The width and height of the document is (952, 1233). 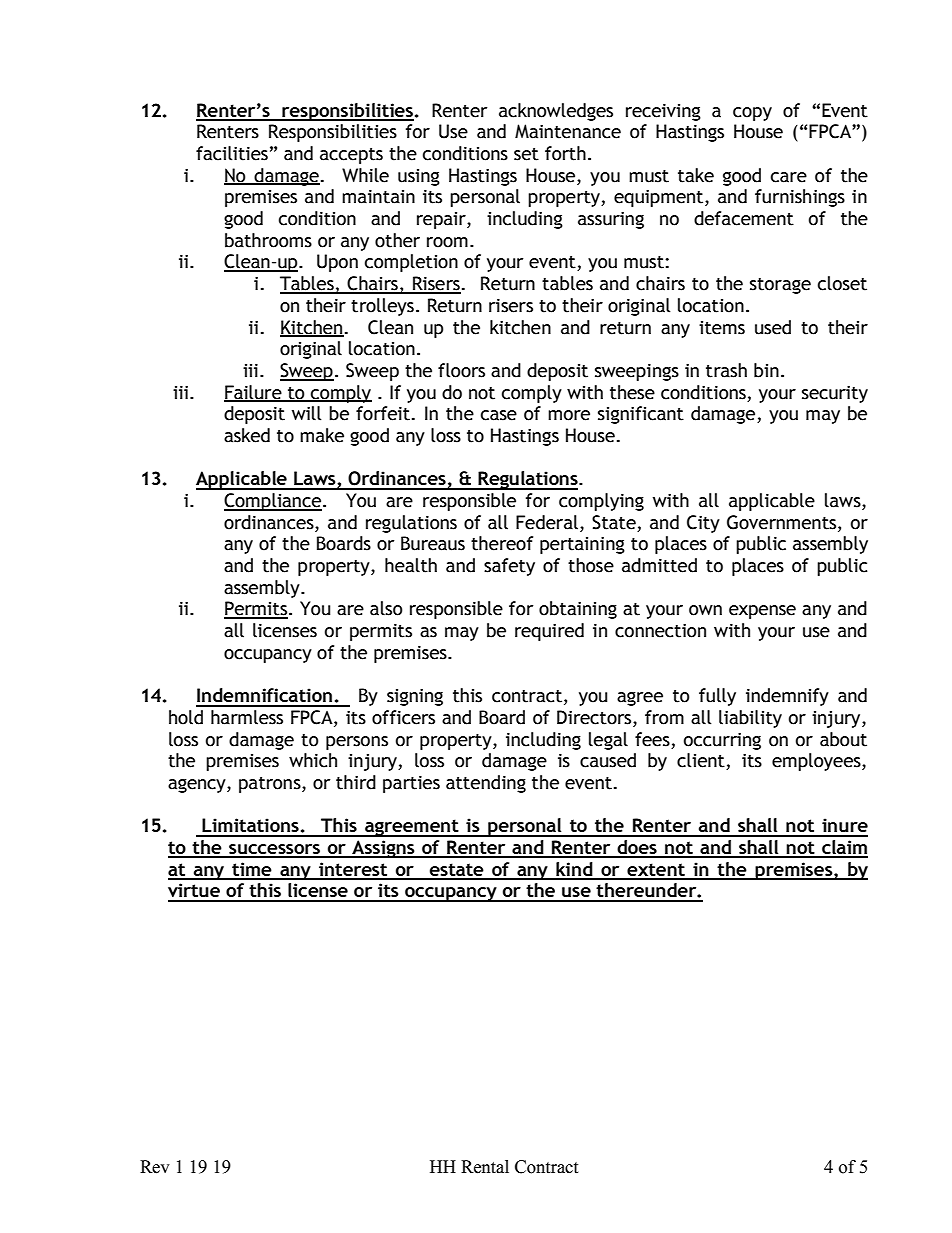 What do you see at coordinates (499, 415) in the document?
I see `case` at bounding box center [499, 415].
